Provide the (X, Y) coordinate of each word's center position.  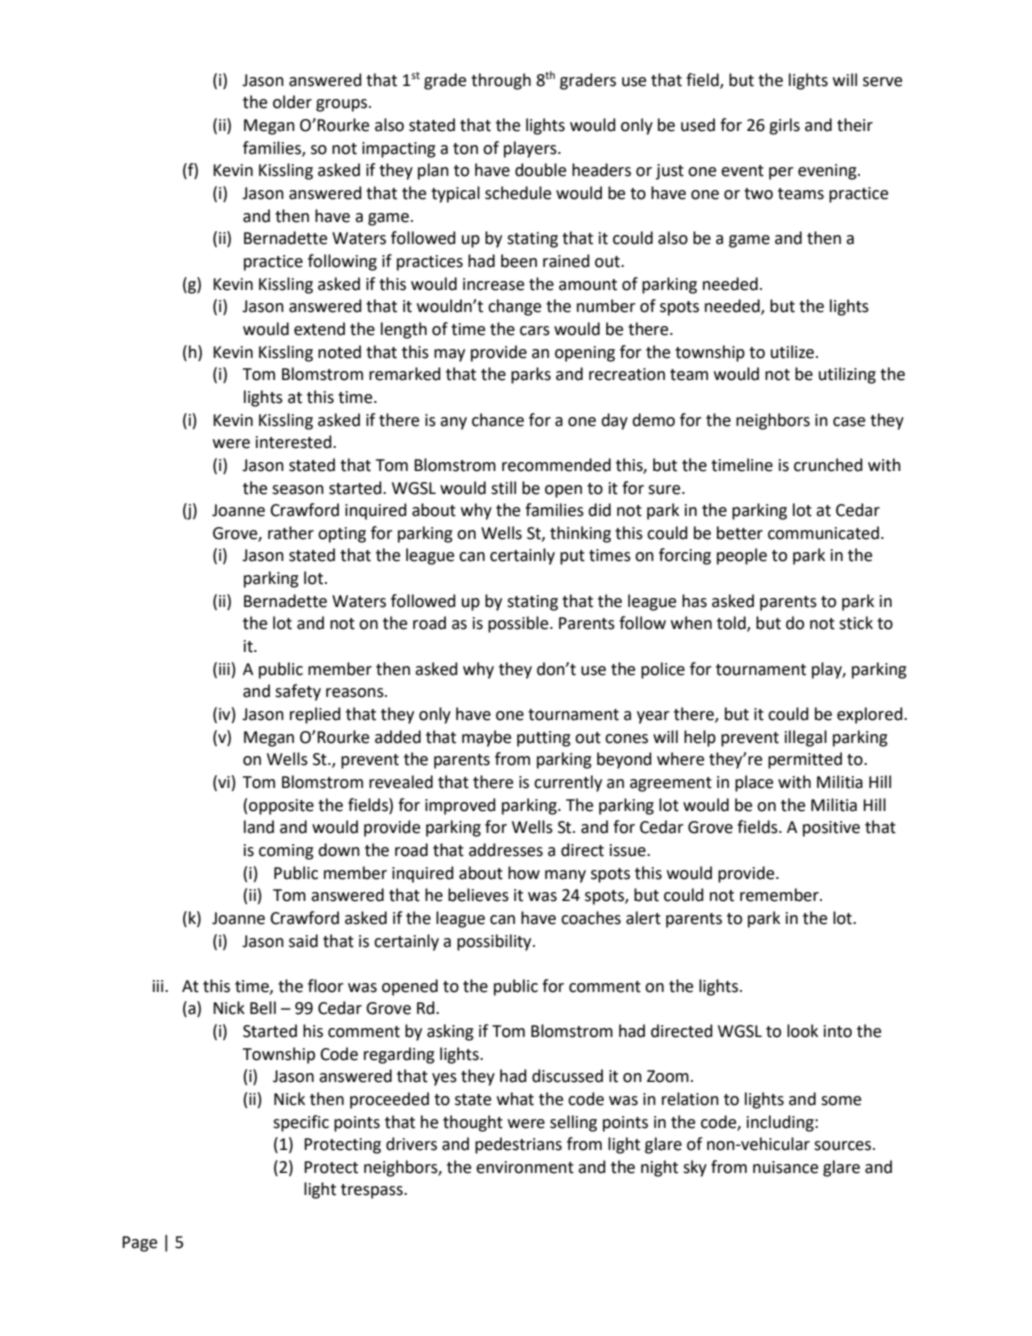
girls (784, 126)
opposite (281, 807)
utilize (792, 352)
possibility (495, 942)
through (501, 81)
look (802, 1031)
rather (291, 533)
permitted (805, 760)
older (292, 102)
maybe (486, 738)
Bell (263, 1008)
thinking (580, 534)
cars (535, 331)
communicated (823, 533)
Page (139, 1244)
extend (319, 329)
